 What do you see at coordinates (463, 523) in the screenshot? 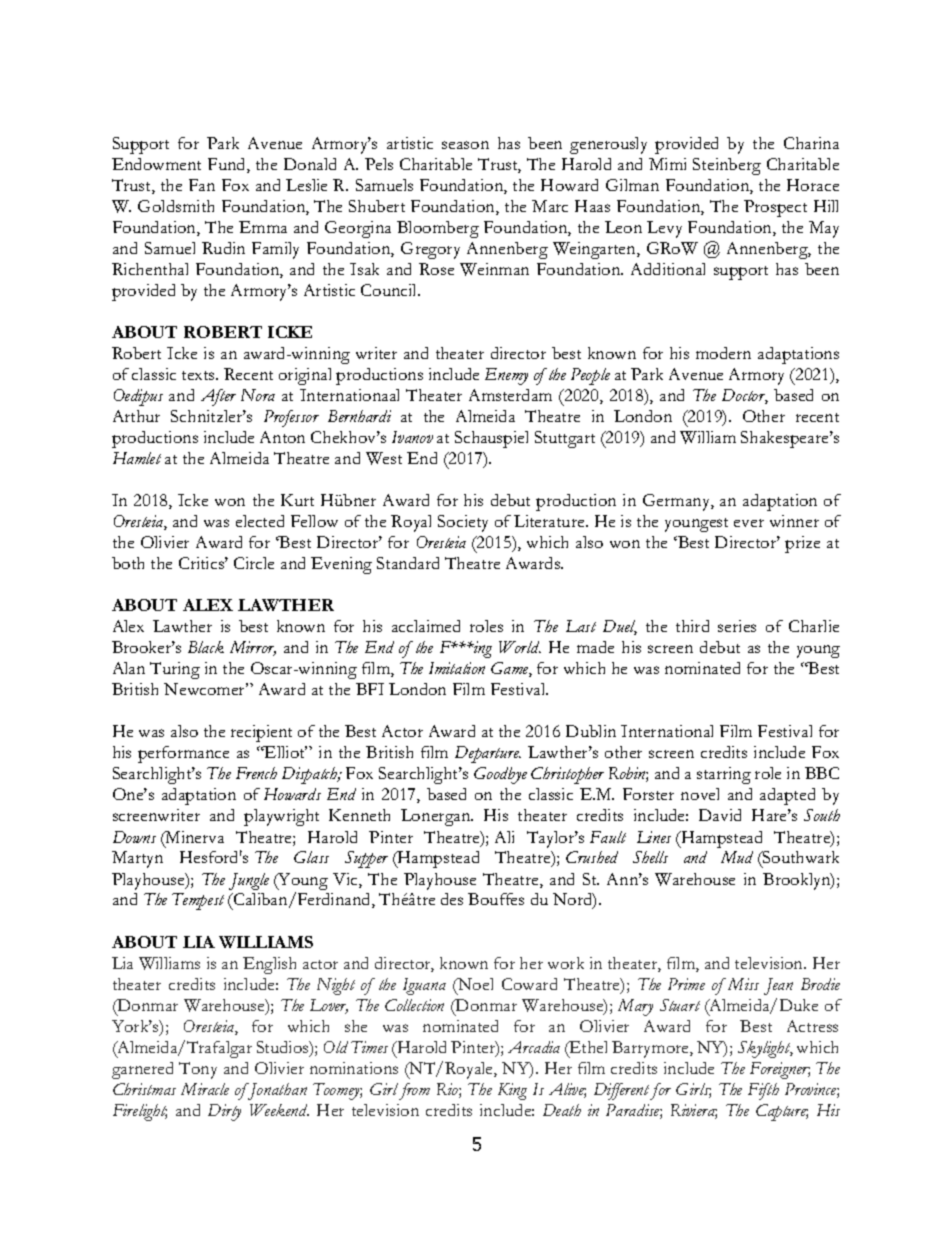
I see `Society` at bounding box center [463, 523].
